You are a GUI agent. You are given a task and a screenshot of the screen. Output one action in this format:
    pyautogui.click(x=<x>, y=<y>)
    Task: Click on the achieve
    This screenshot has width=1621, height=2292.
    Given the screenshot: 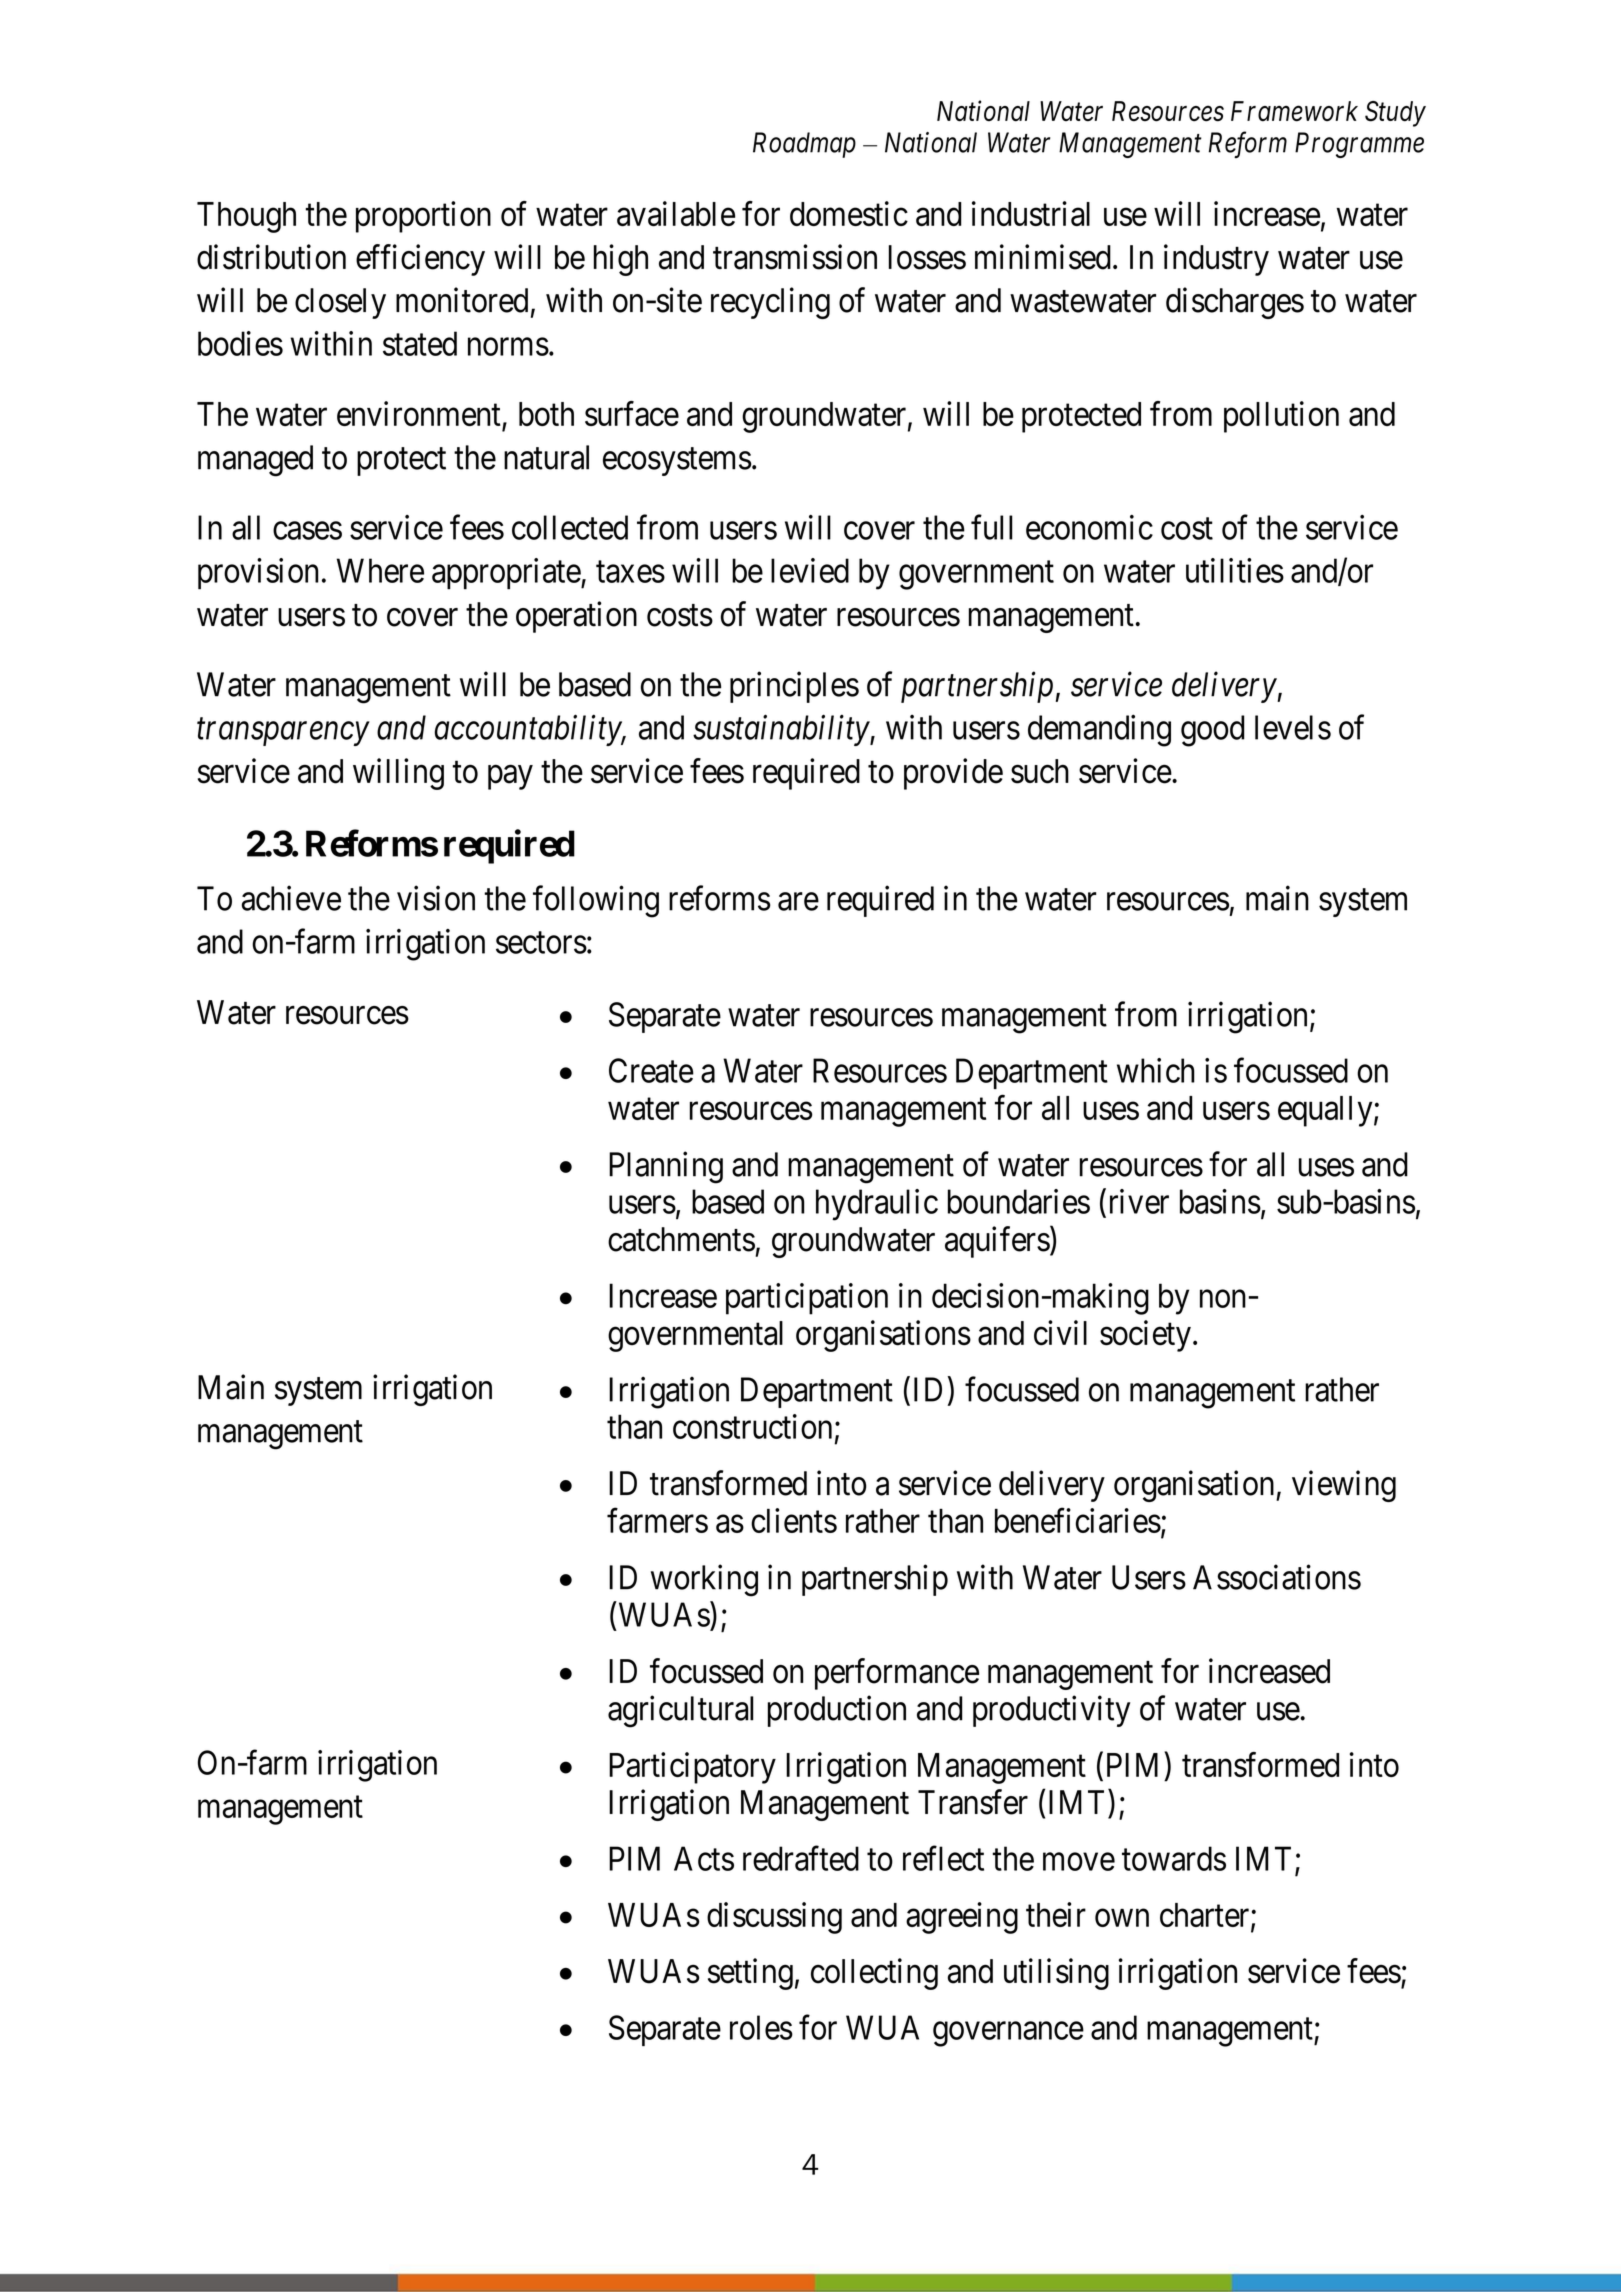 What is the action you would take?
    pyautogui.click(x=291, y=898)
